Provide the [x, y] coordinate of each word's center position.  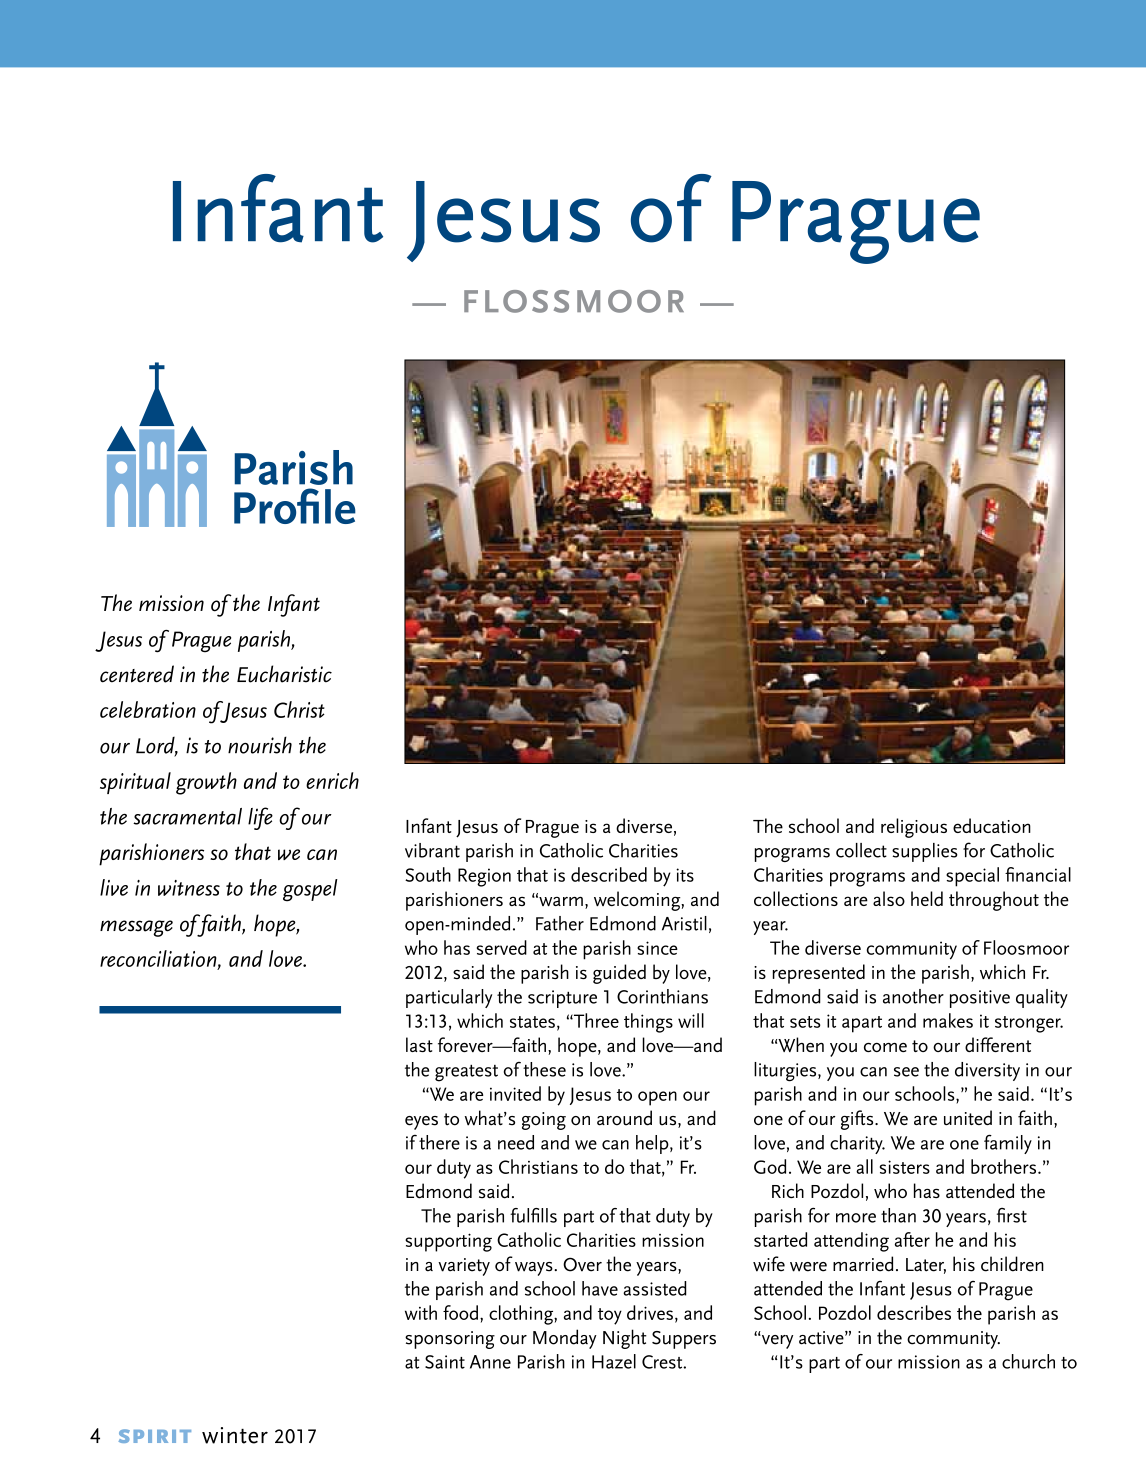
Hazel [614, 1361]
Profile [295, 506]
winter [235, 1435]
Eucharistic [284, 674]
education [992, 825]
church [1028, 1361]
